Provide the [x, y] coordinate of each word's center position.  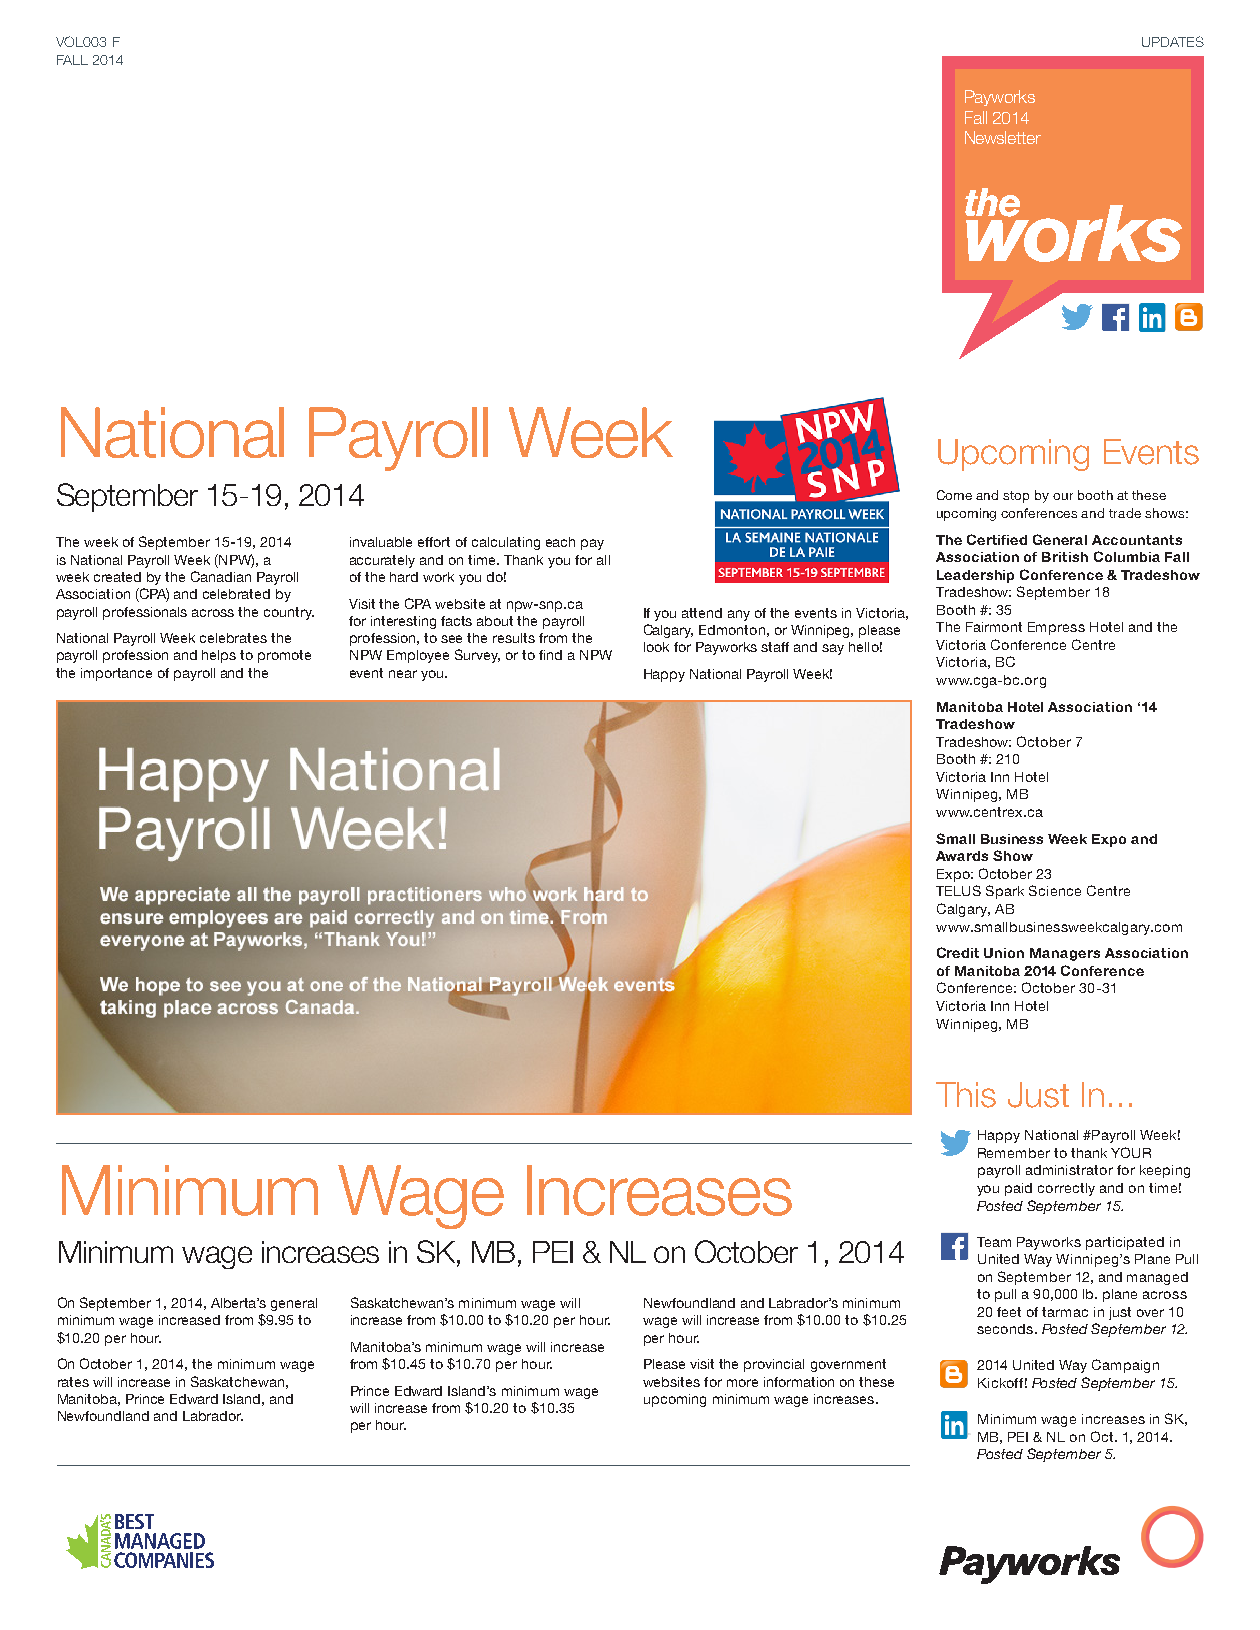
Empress [1056, 628]
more [742, 1383]
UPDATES [1173, 41]
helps [219, 656]
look [656, 647]
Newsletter [1003, 137]
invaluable [381, 542]
